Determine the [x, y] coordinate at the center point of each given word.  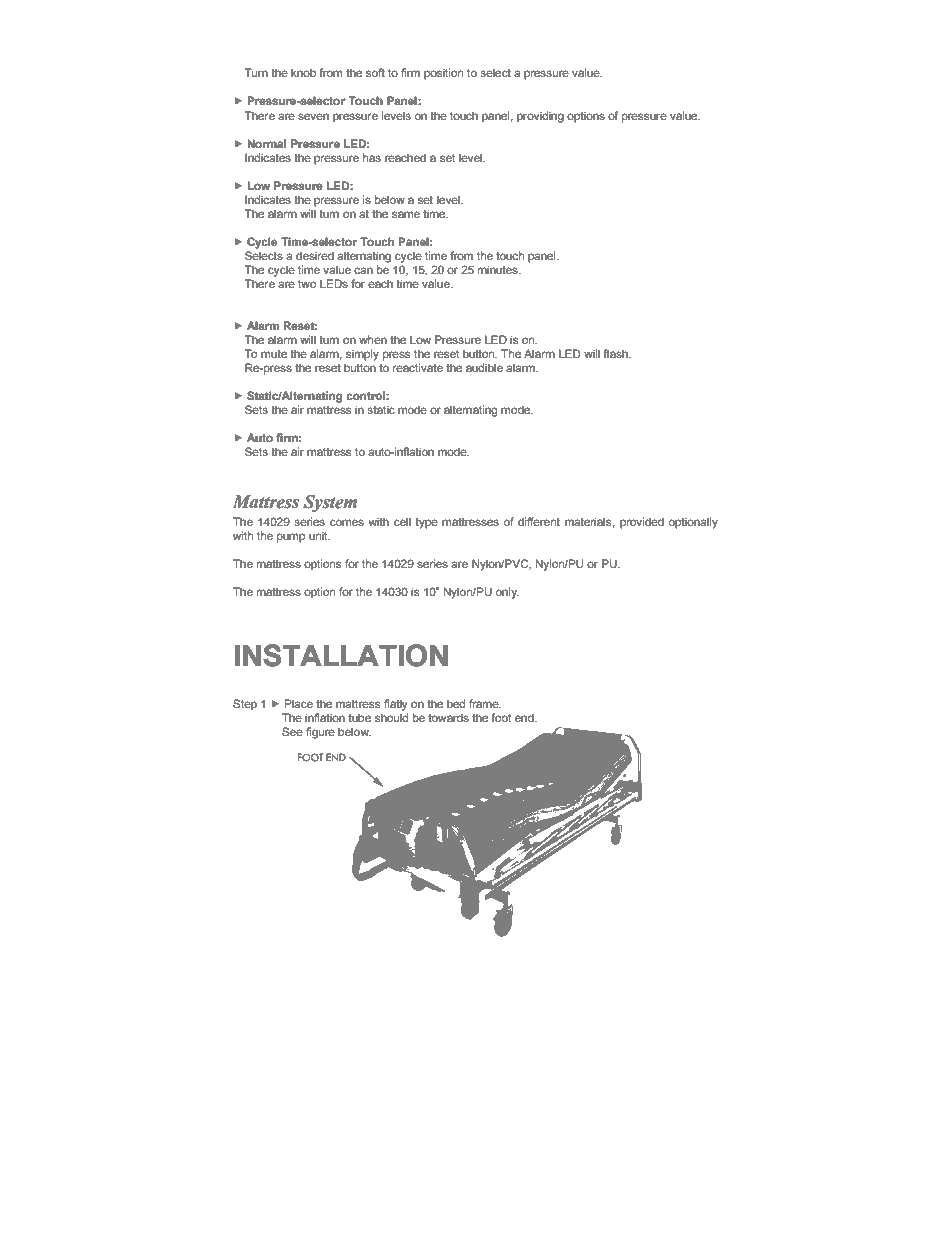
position [443, 74]
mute [274, 354]
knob [303, 72]
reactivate [418, 367]
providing [540, 117]
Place [298, 703]
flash [616, 353]
